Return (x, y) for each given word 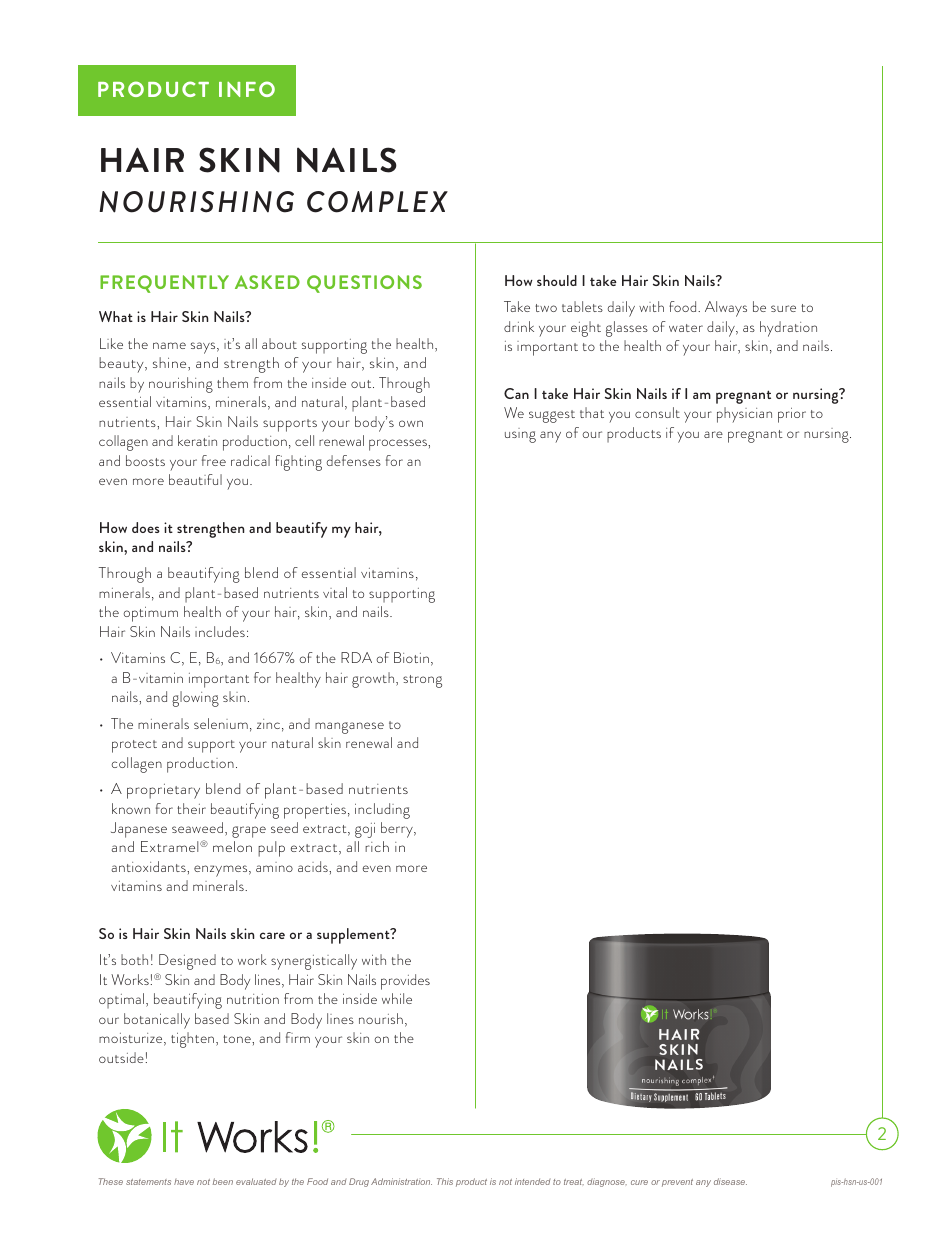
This (445, 1181)
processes (399, 445)
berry (398, 830)
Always (726, 309)
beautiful (195, 479)
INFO (247, 89)
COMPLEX (377, 202)
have (184, 1182)
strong (422, 681)
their (191, 808)
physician (744, 415)
